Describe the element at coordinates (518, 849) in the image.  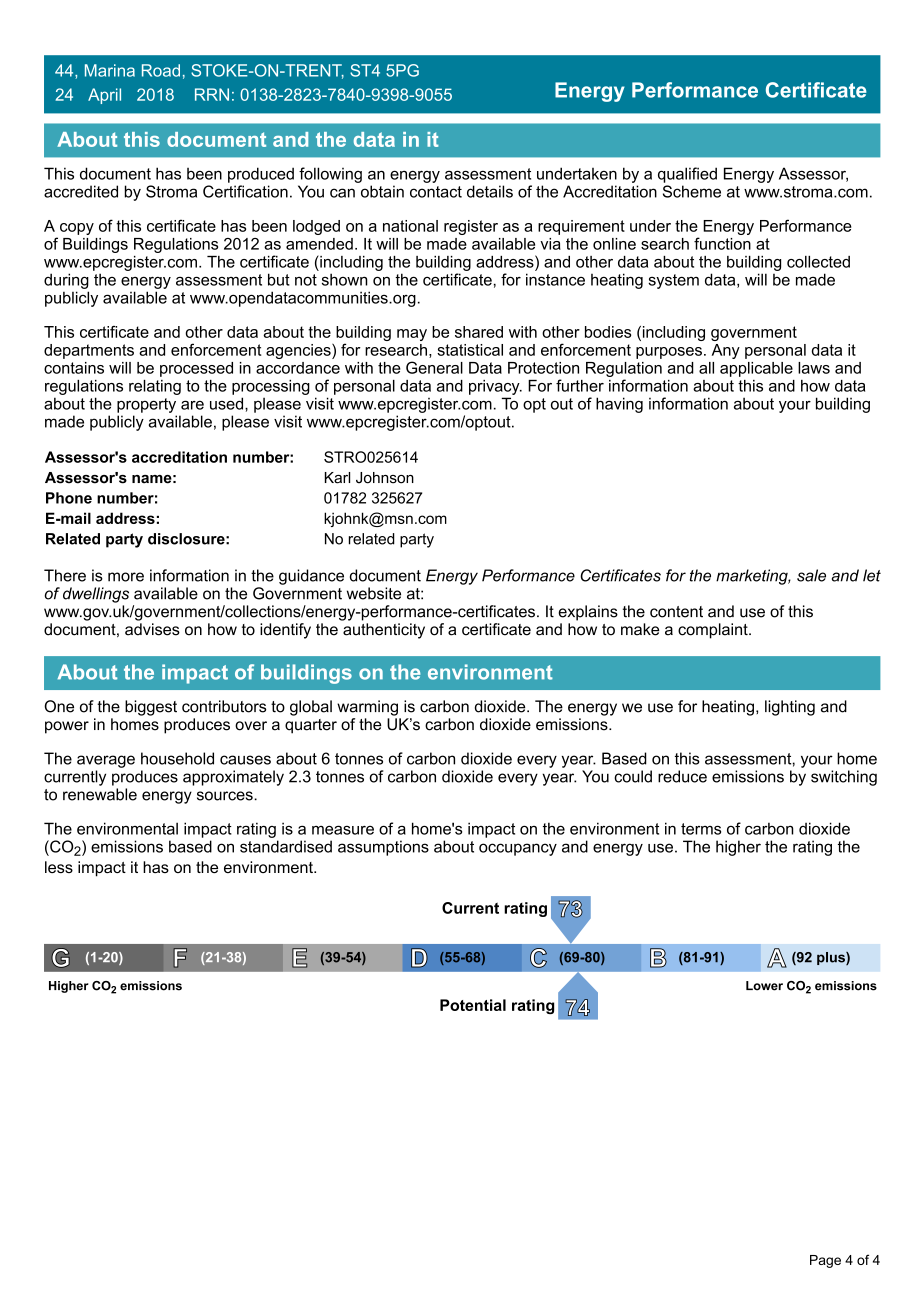
I see `occupancy` at that location.
